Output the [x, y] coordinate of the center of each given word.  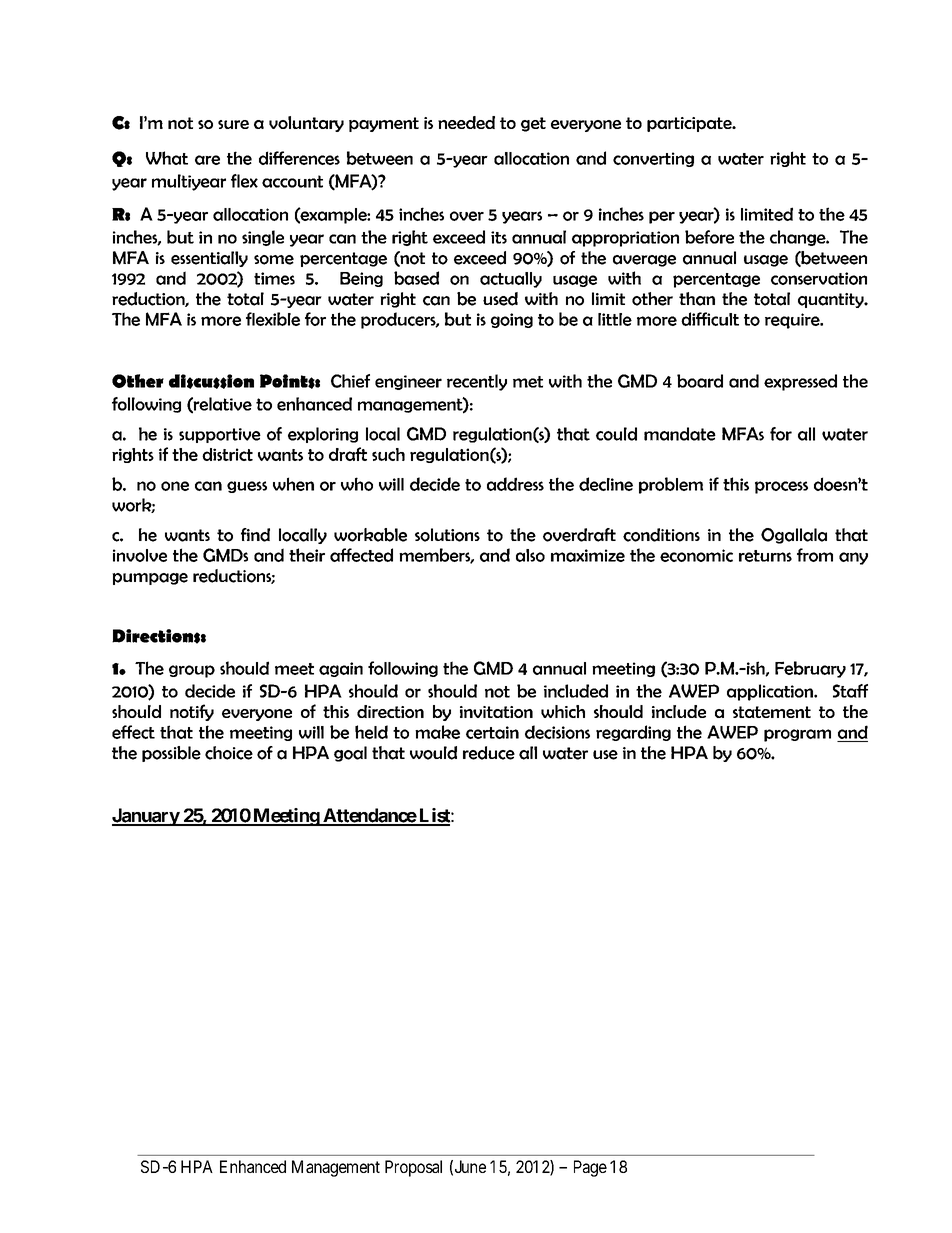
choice [229, 753]
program [797, 735]
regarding [633, 733]
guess [247, 487]
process [781, 487]
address [515, 484]
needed [466, 122]
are [207, 160]
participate [690, 124]
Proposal [413, 1168]
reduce [489, 753]
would [433, 753]
